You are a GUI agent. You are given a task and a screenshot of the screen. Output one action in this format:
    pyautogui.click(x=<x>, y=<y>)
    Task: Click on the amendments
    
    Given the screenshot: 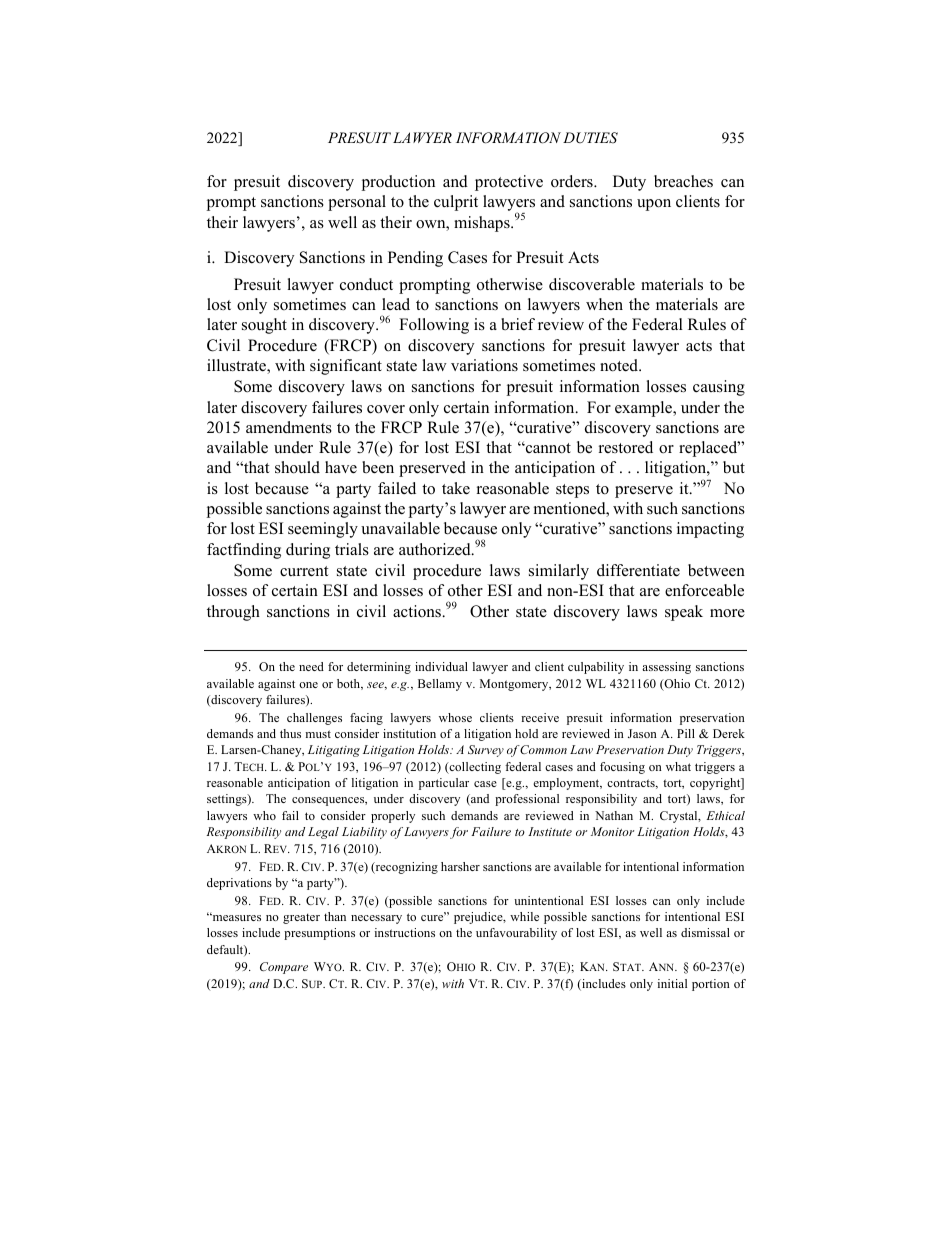 What is the action you would take?
    pyautogui.click(x=289, y=427)
